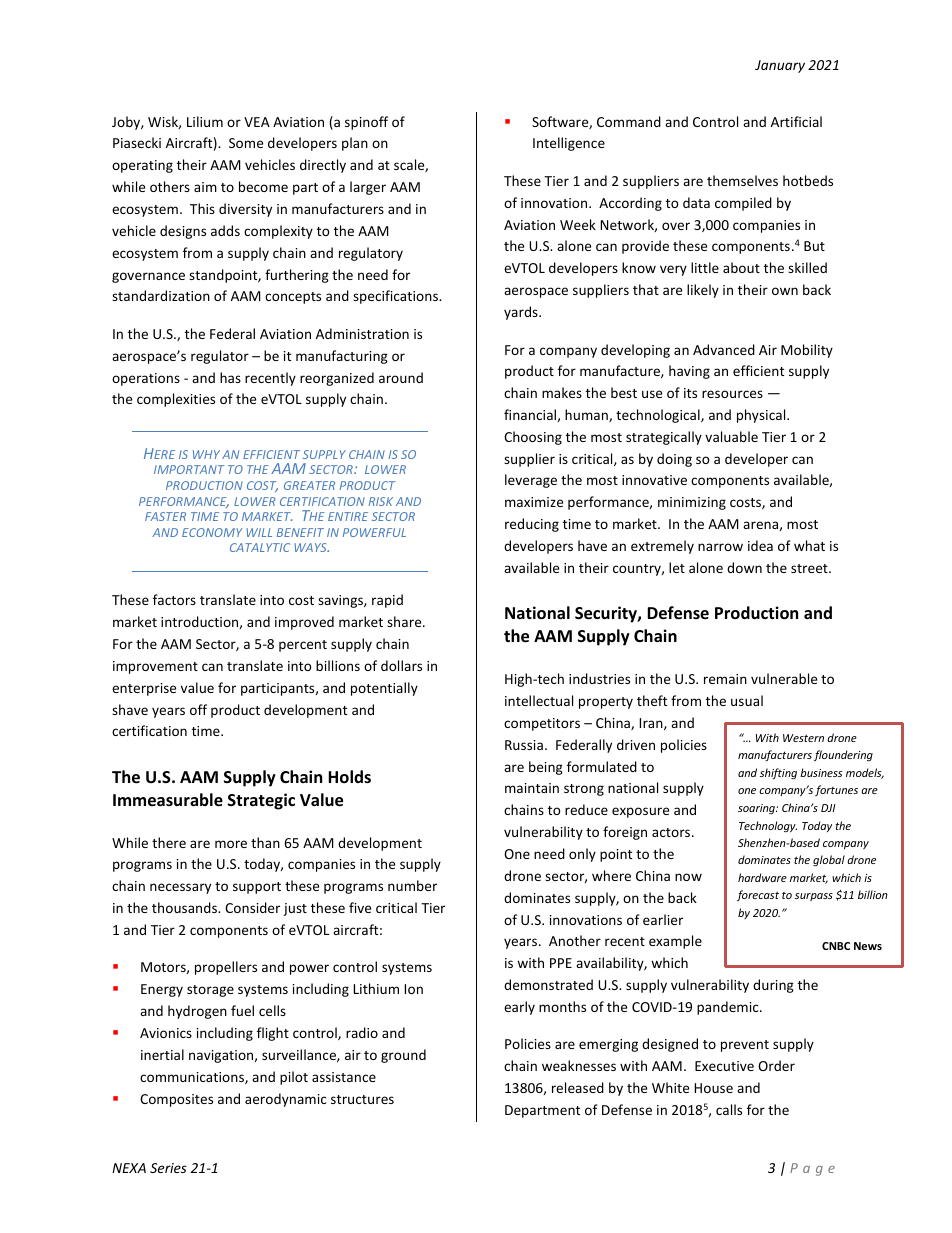  What do you see at coordinates (304, 623) in the screenshot?
I see `improved` at bounding box center [304, 623].
